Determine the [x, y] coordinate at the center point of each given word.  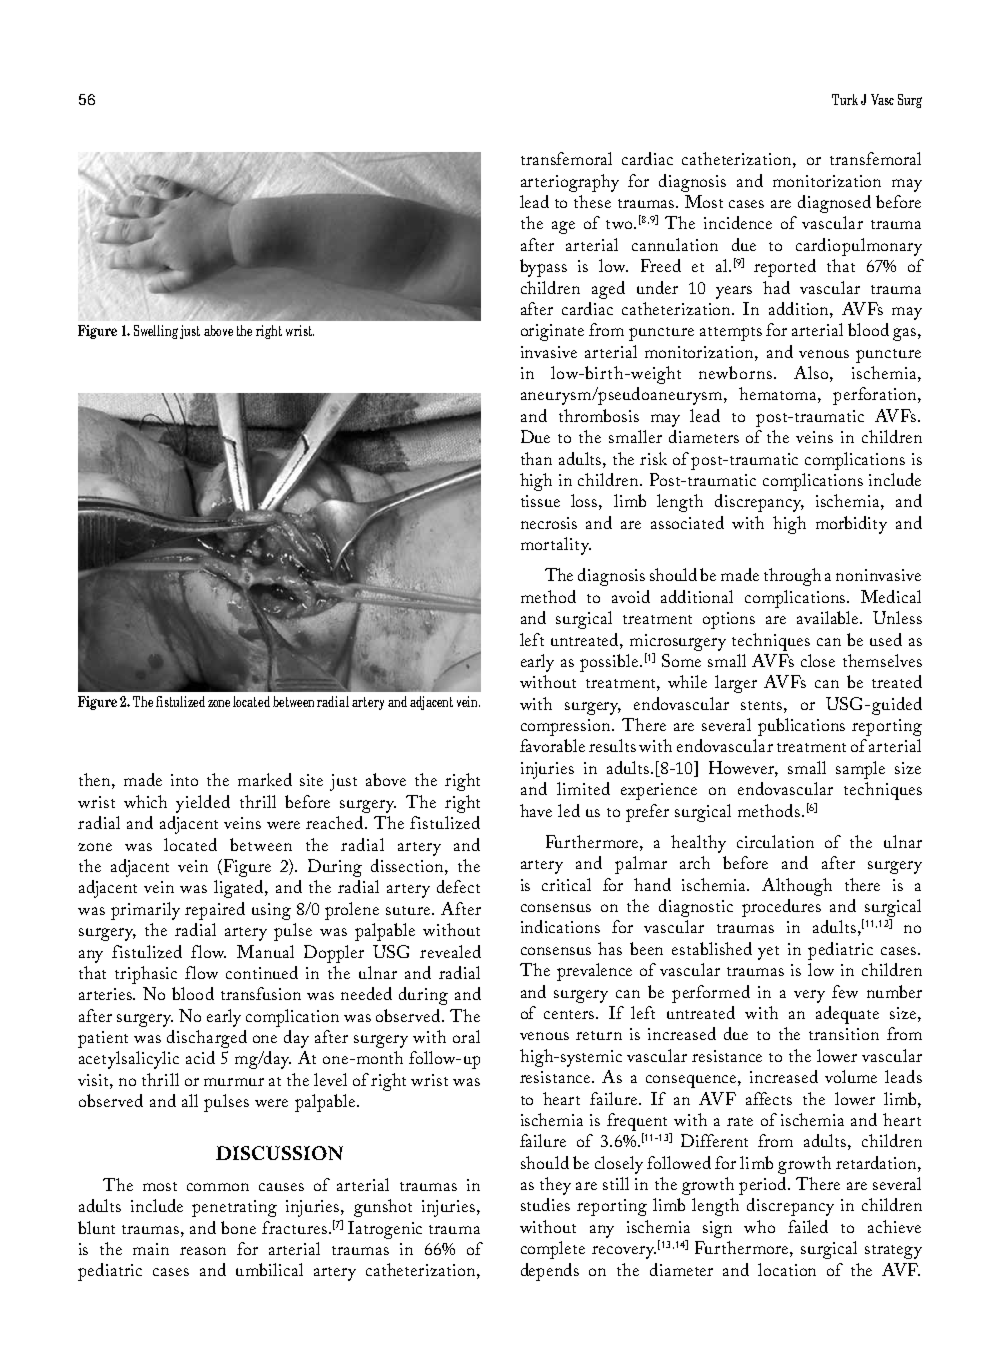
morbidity [851, 525]
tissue [540, 501]
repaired [215, 911]
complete [553, 1250]
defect [458, 886]
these [592, 201]
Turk [845, 99]
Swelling [156, 332]
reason [203, 1251]
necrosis [549, 523]
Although [797, 887]
